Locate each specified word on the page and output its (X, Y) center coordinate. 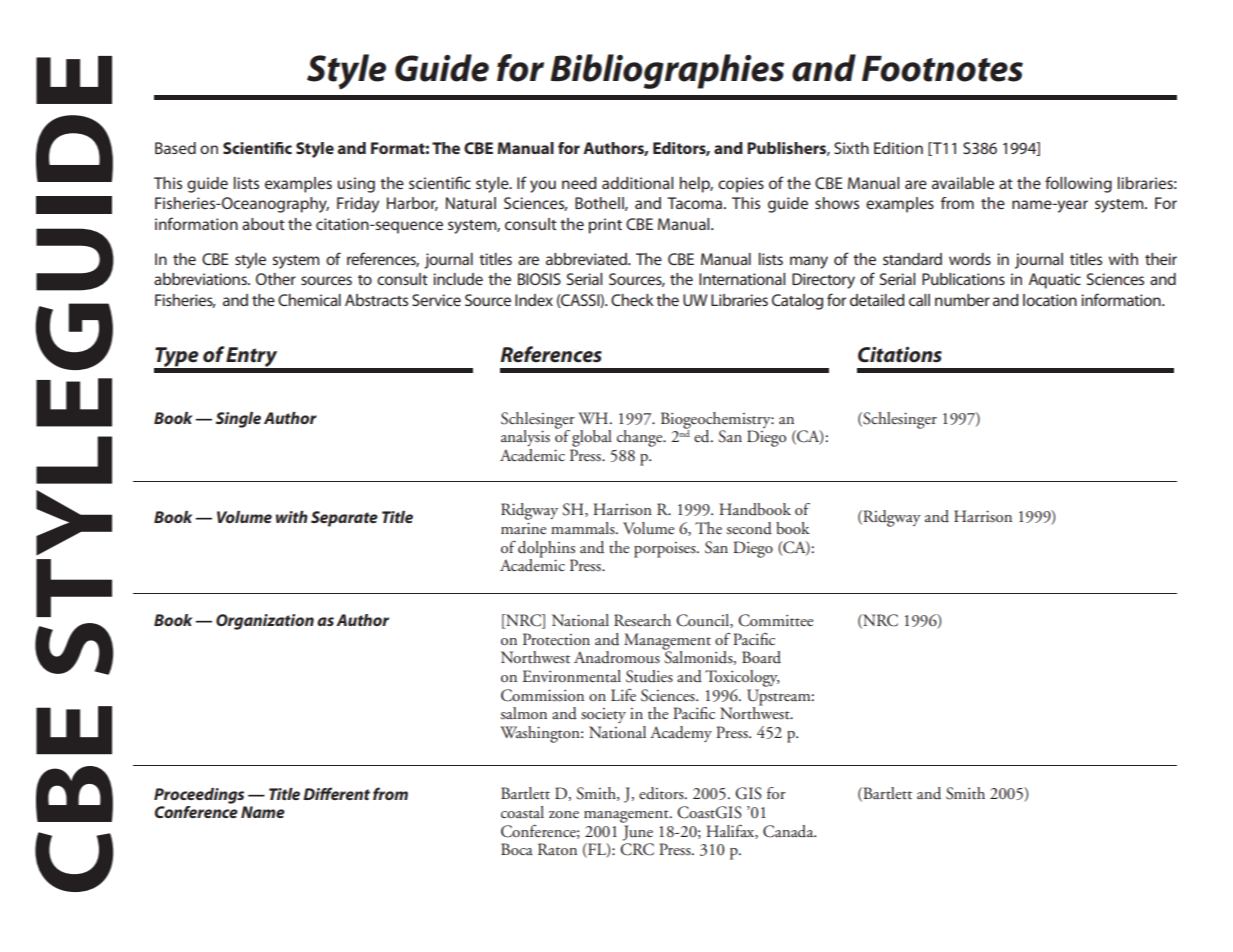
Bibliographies (667, 71)
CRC (637, 849)
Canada (789, 831)
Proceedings (199, 796)
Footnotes (942, 69)
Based (175, 148)
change (641, 438)
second (749, 528)
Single (238, 420)
